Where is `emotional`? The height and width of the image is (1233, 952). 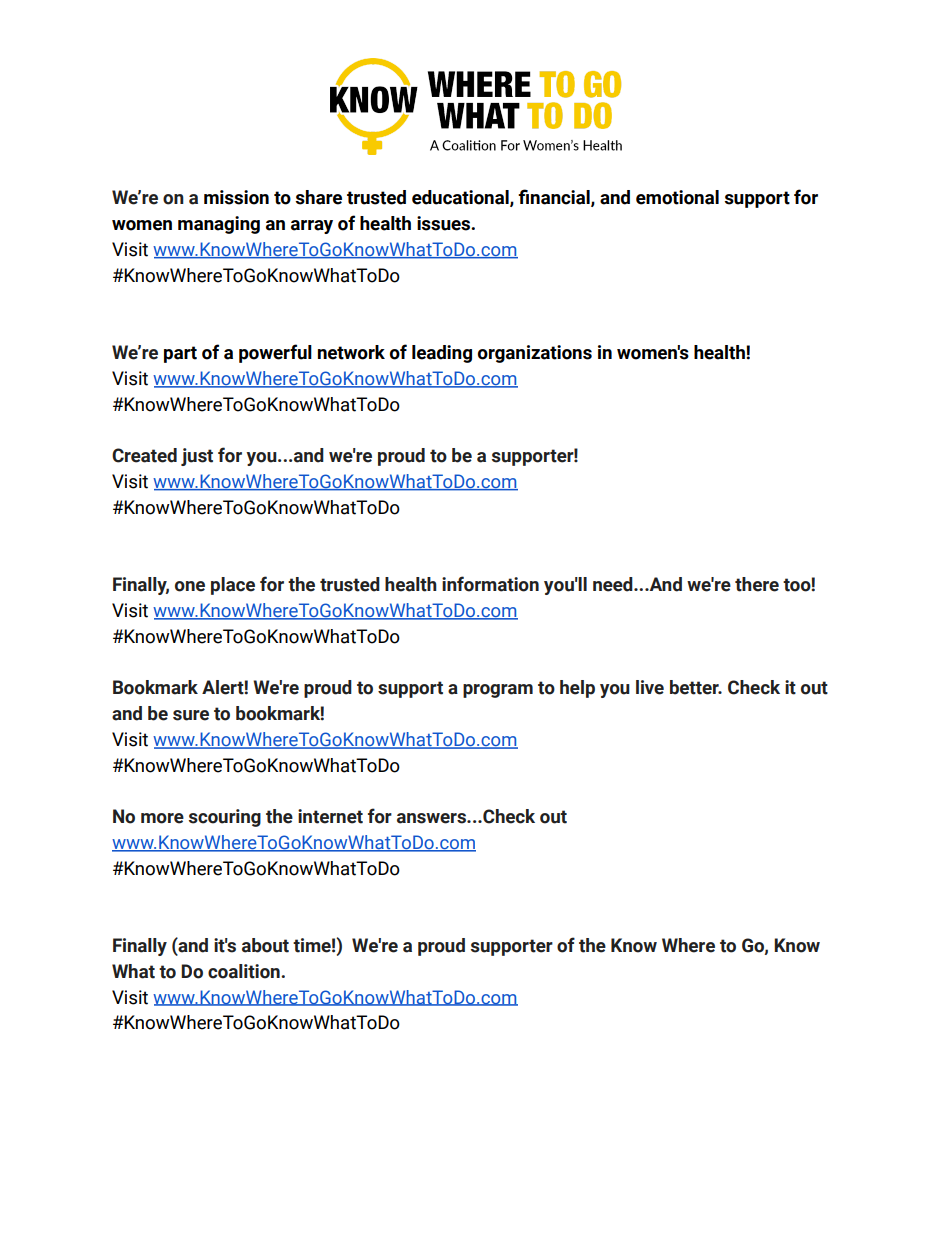
emotional is located at coordinates (677, 197).
